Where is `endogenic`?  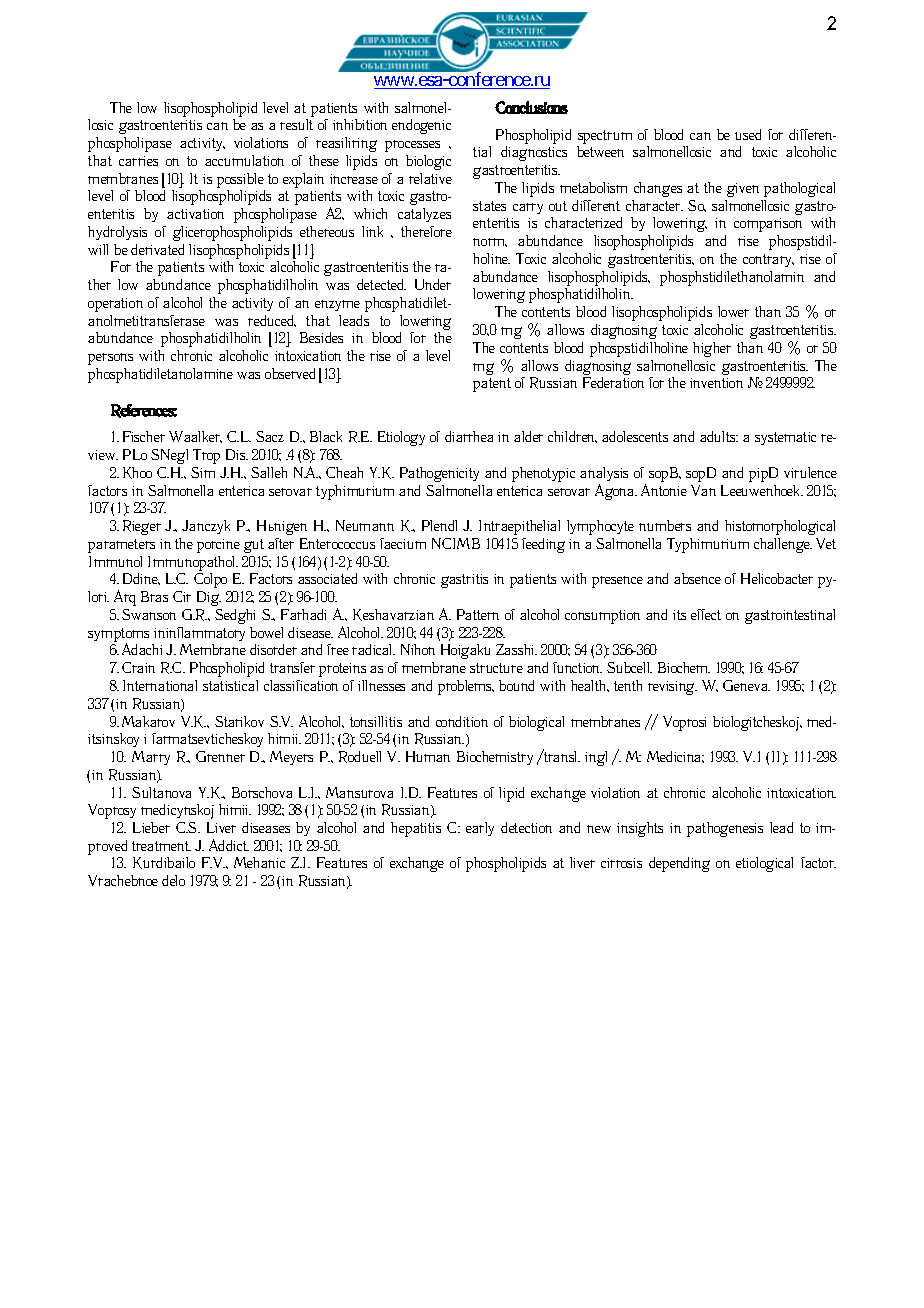 endogenic is located at coordinates (421, 126).
